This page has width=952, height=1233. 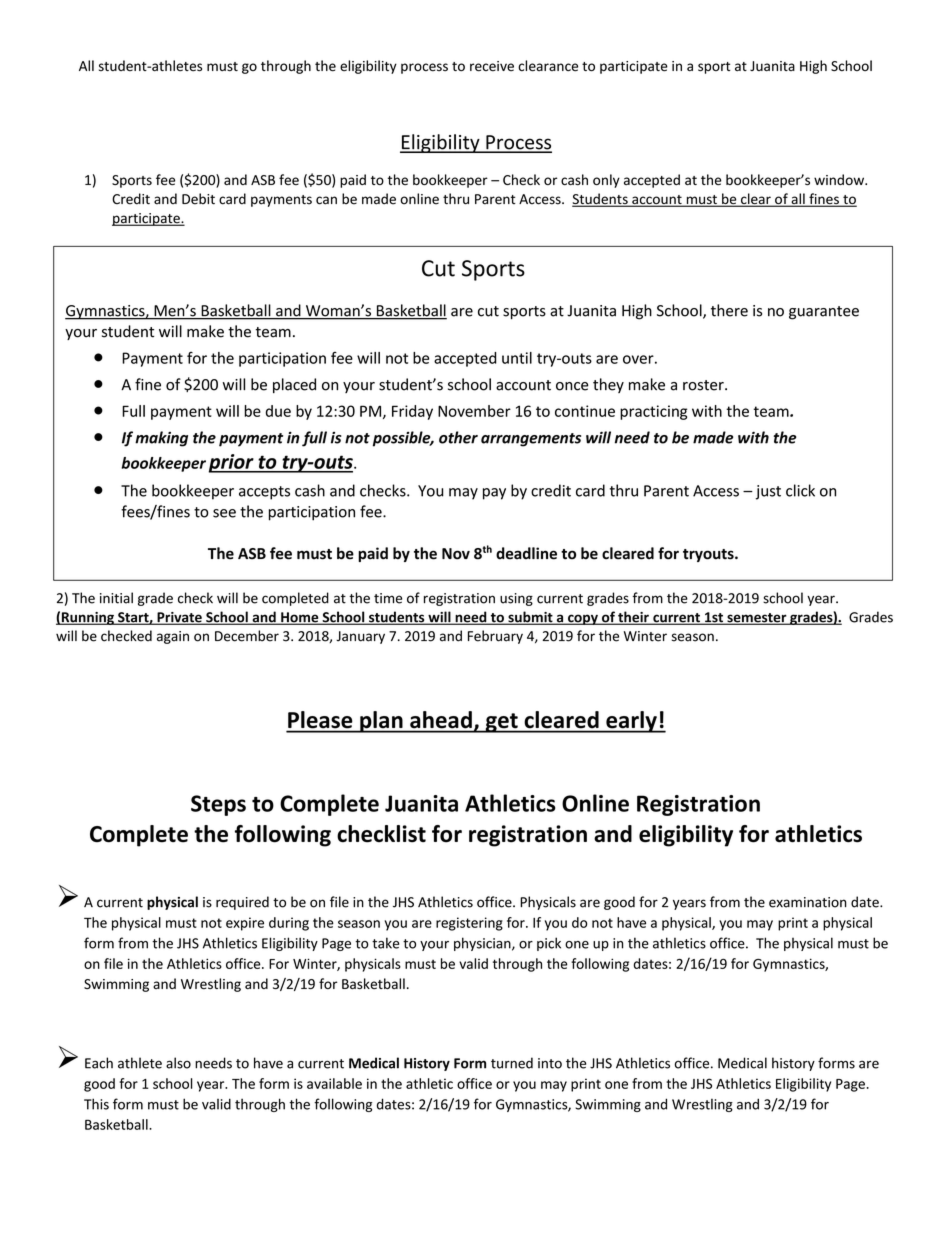 What do you see at coordinates (178, 1063) in the page?
I see `also` at bounding box center [178, 1063].
